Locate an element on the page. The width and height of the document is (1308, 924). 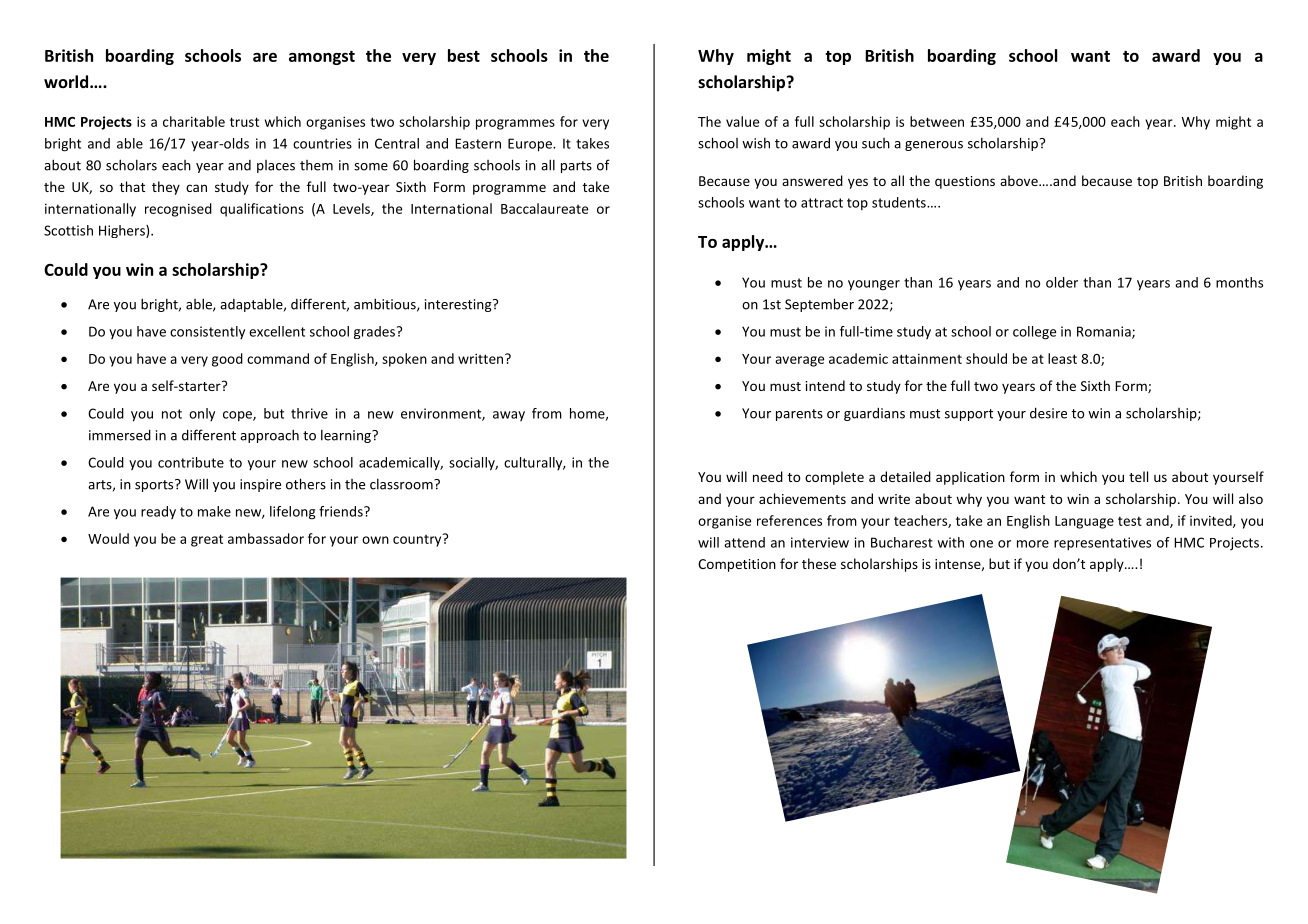
September is located at coordinates (819, 305).
